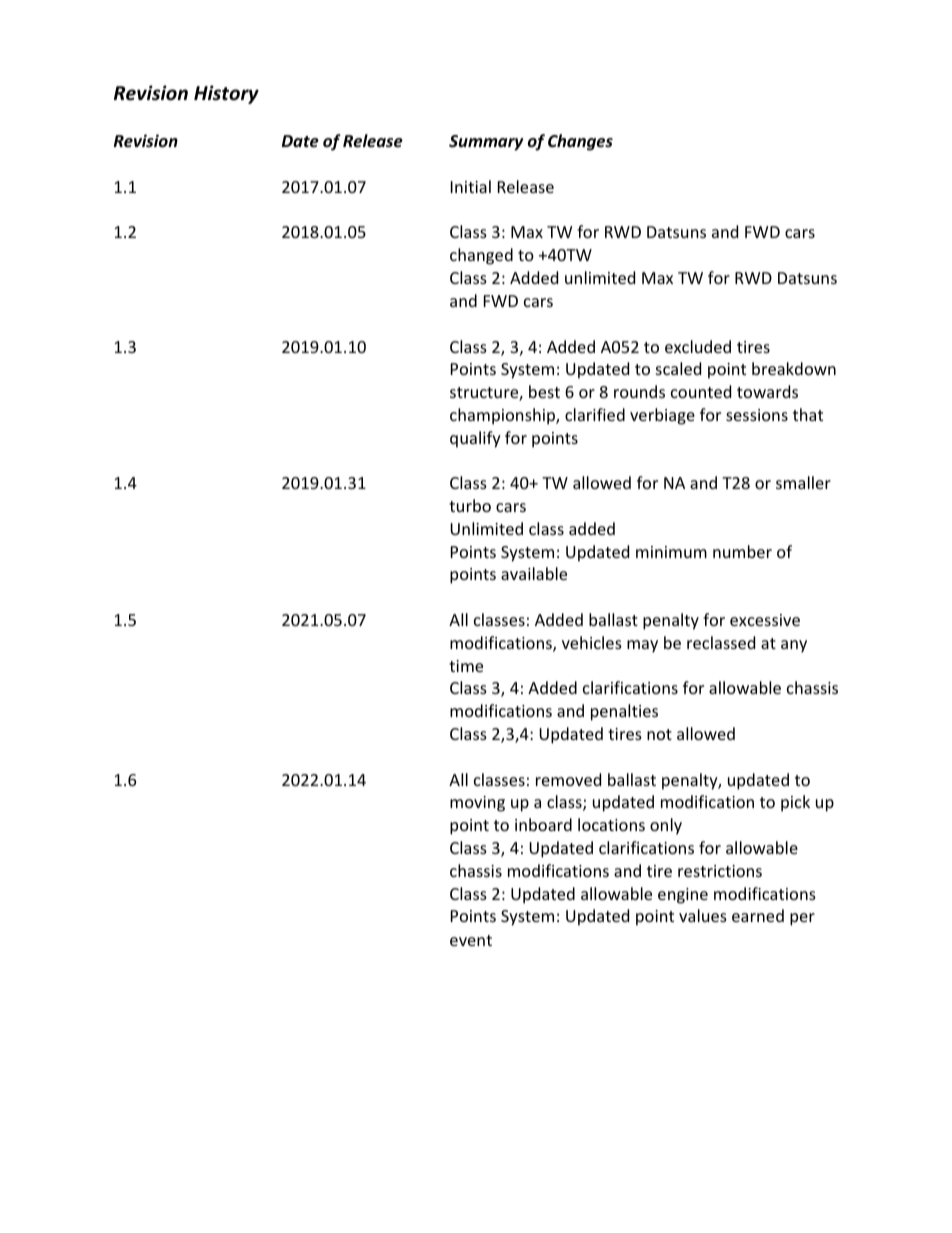 This screenshot has height=1233, width=952. I want to click on excessive, so click(765, 620).
